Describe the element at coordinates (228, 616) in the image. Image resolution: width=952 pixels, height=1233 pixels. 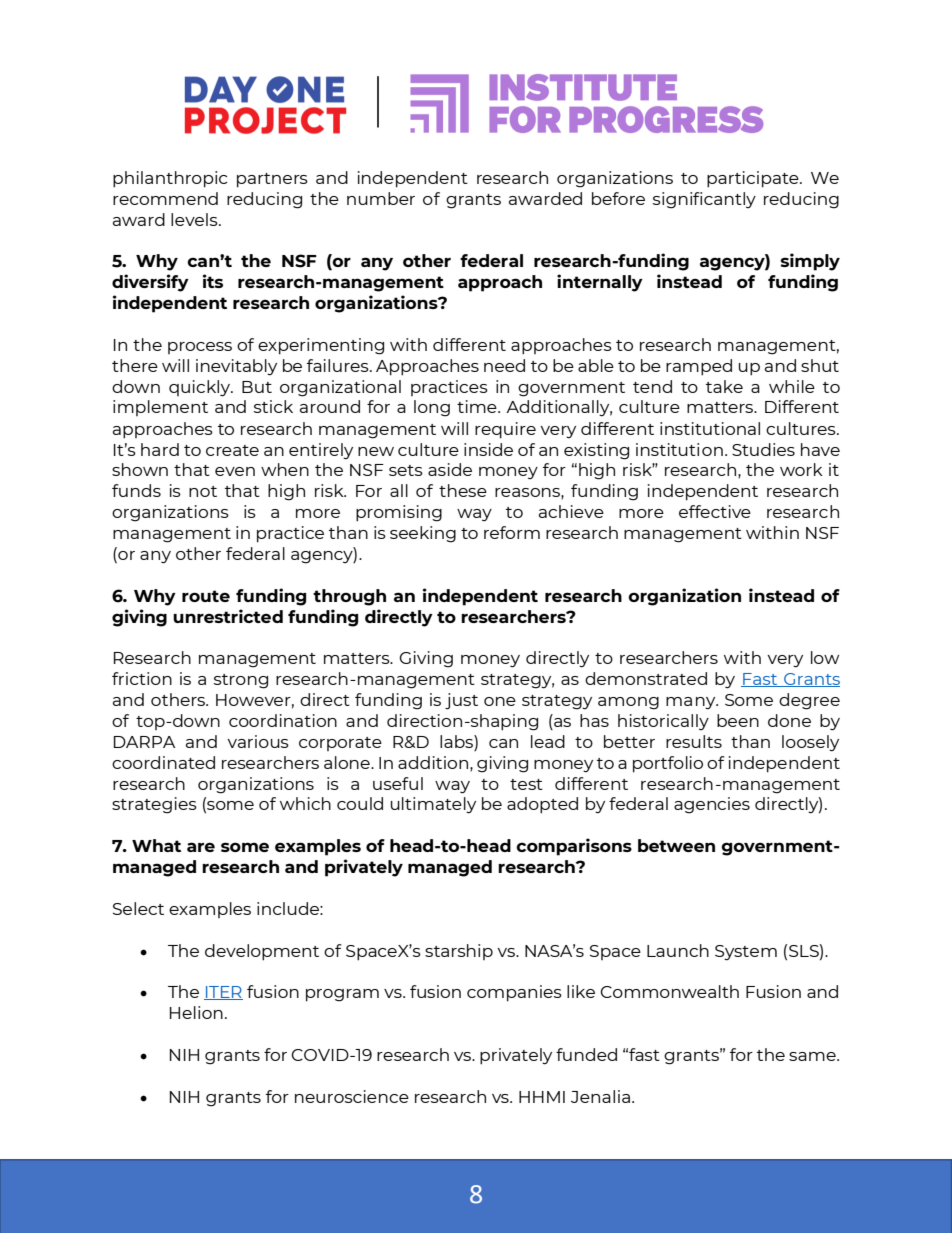
I see `unrestricted` at that location.
